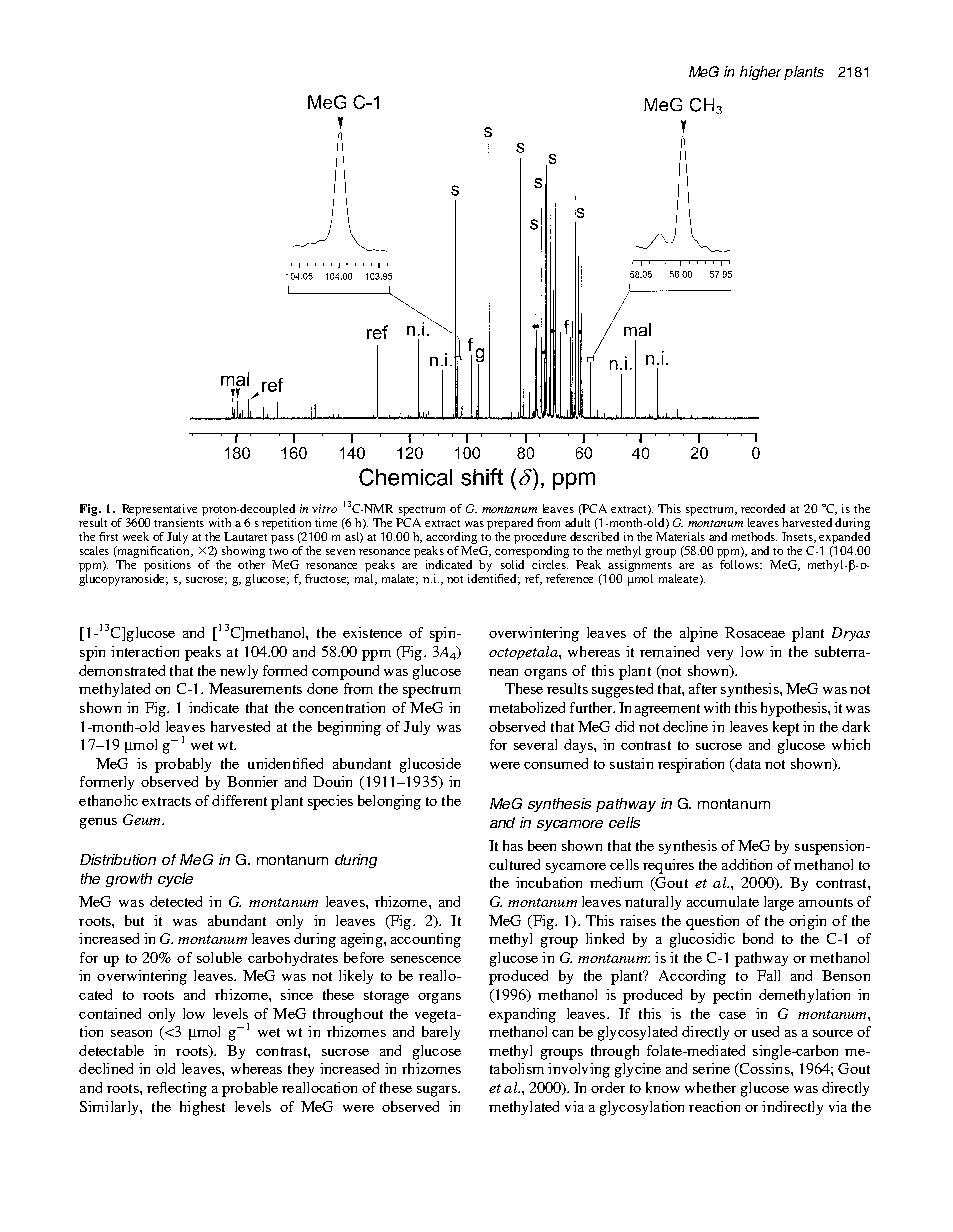  Describe the element at coordinates (177, 1089) in the screenshot. I see `reflecting` at that location.
